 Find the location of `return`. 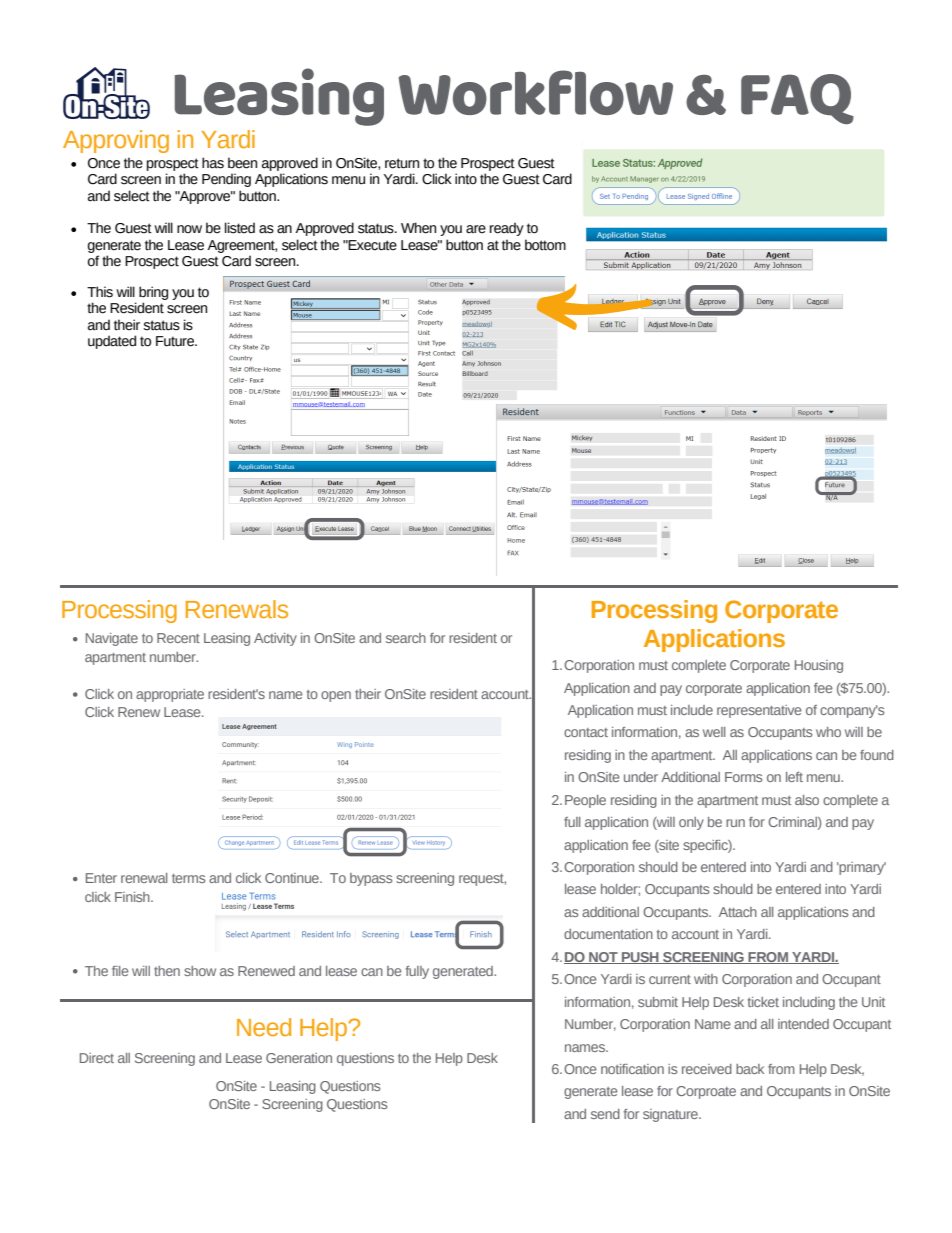

return is located at coordinates (402, 163).
